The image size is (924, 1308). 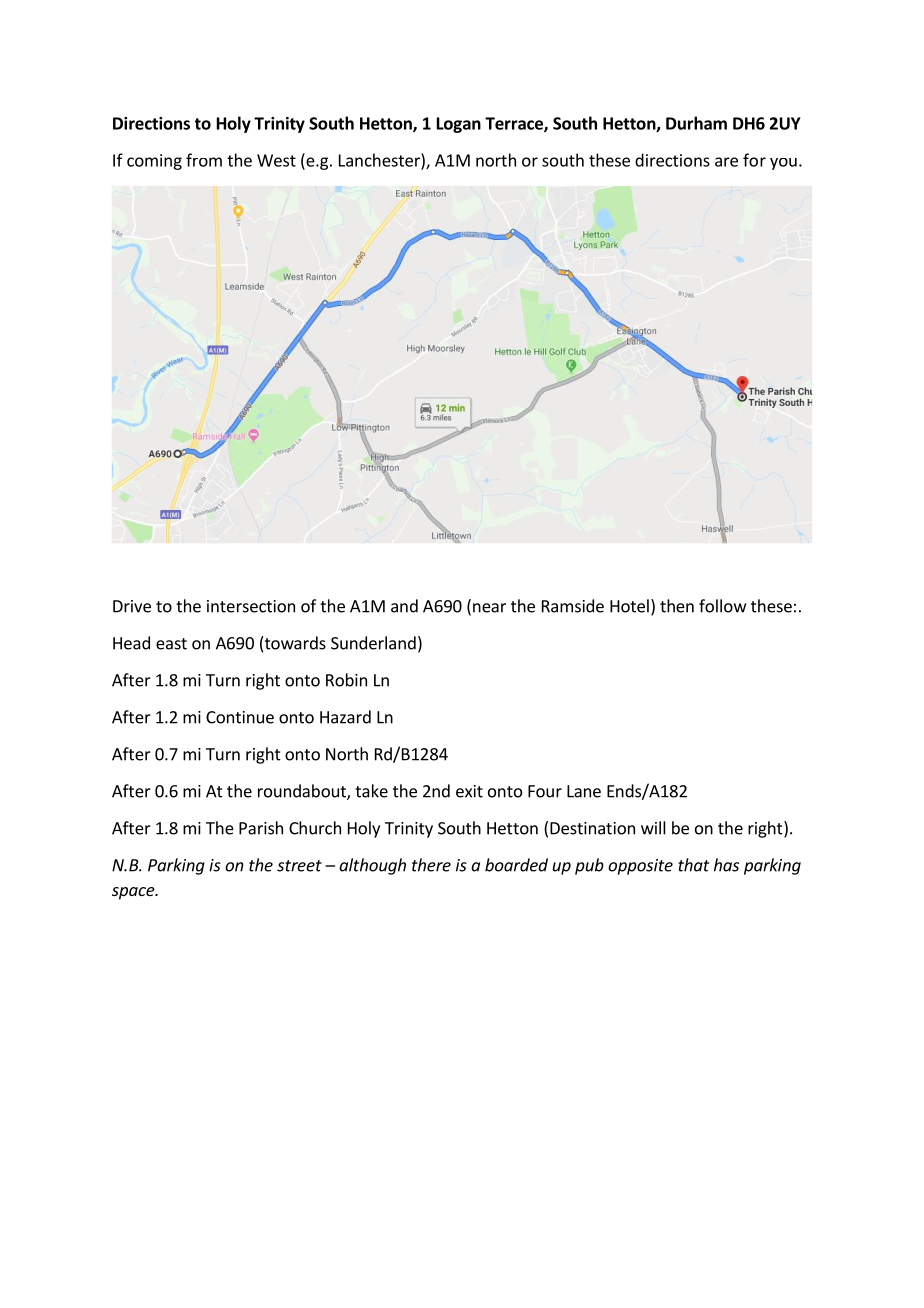 I want to click on Continue, so click(x=240, y=717).
